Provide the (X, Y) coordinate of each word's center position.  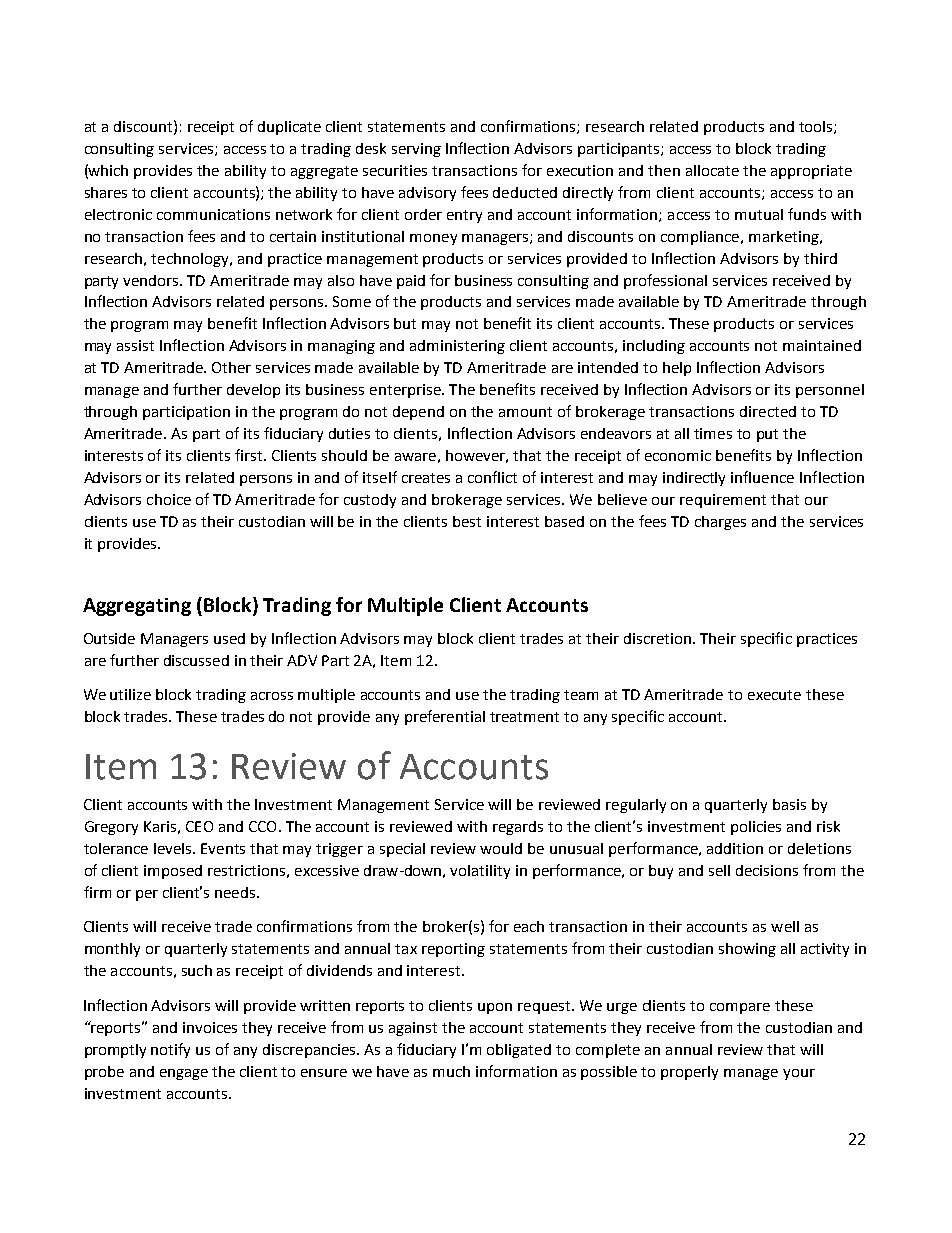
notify (170, 1050)
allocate (712, 170)
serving (416, 150)
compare (740, 1008)
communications (213, 214)
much (451, 1071)
